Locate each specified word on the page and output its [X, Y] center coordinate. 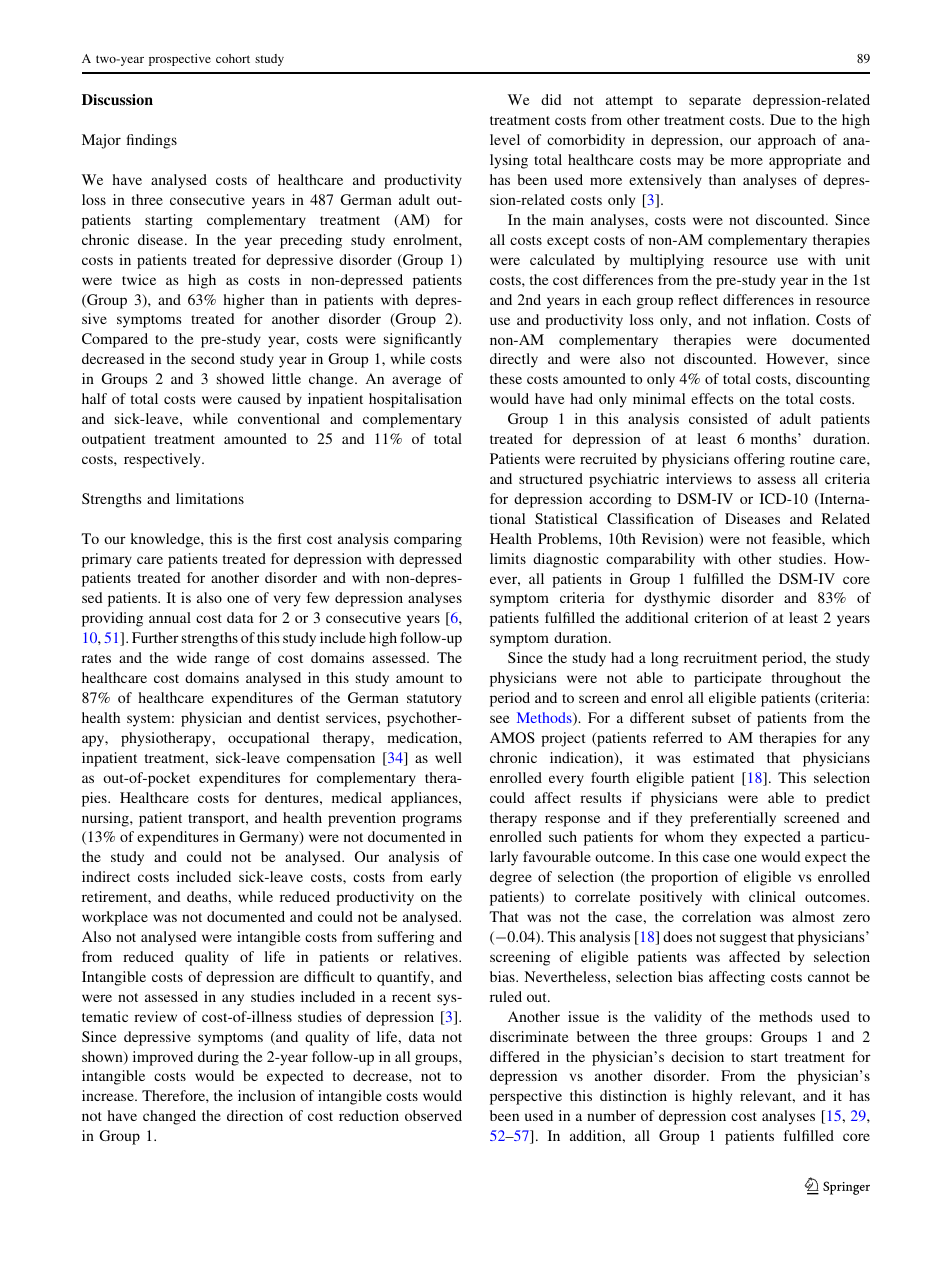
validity [678, 1018]
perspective [526, 1097]
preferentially [733, 819]
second [213, 358]
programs [432, 821]
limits [508, 558]
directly [514, 360]
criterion [721, 617]
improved [163, 1058]
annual [170, 617]
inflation [780, 319]
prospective [180, 60]
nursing [106, 819]
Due [783, 119]
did [551, 99]
